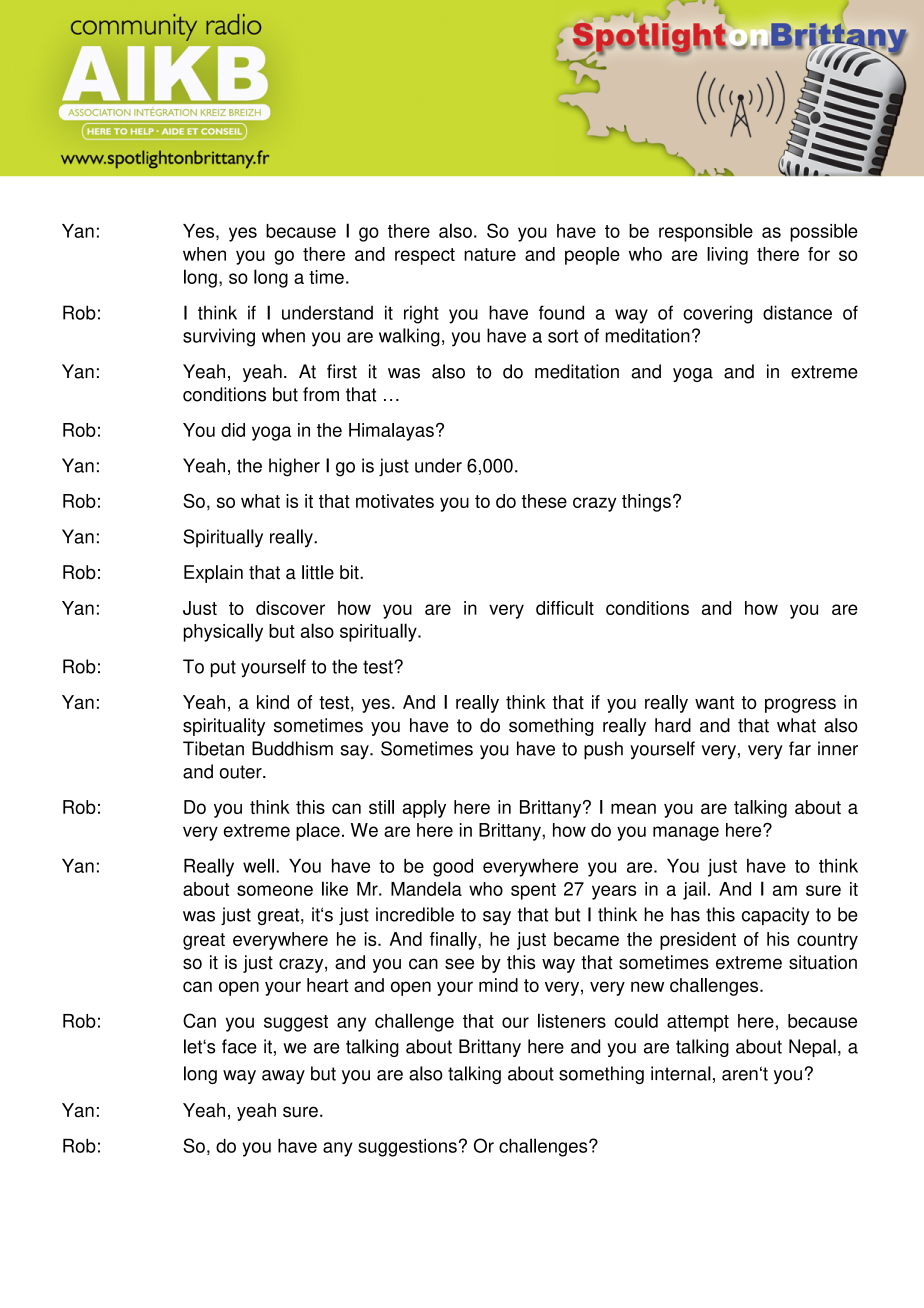 This image has height=1308, width=924. I want to click on manage, so click(686, 833).
